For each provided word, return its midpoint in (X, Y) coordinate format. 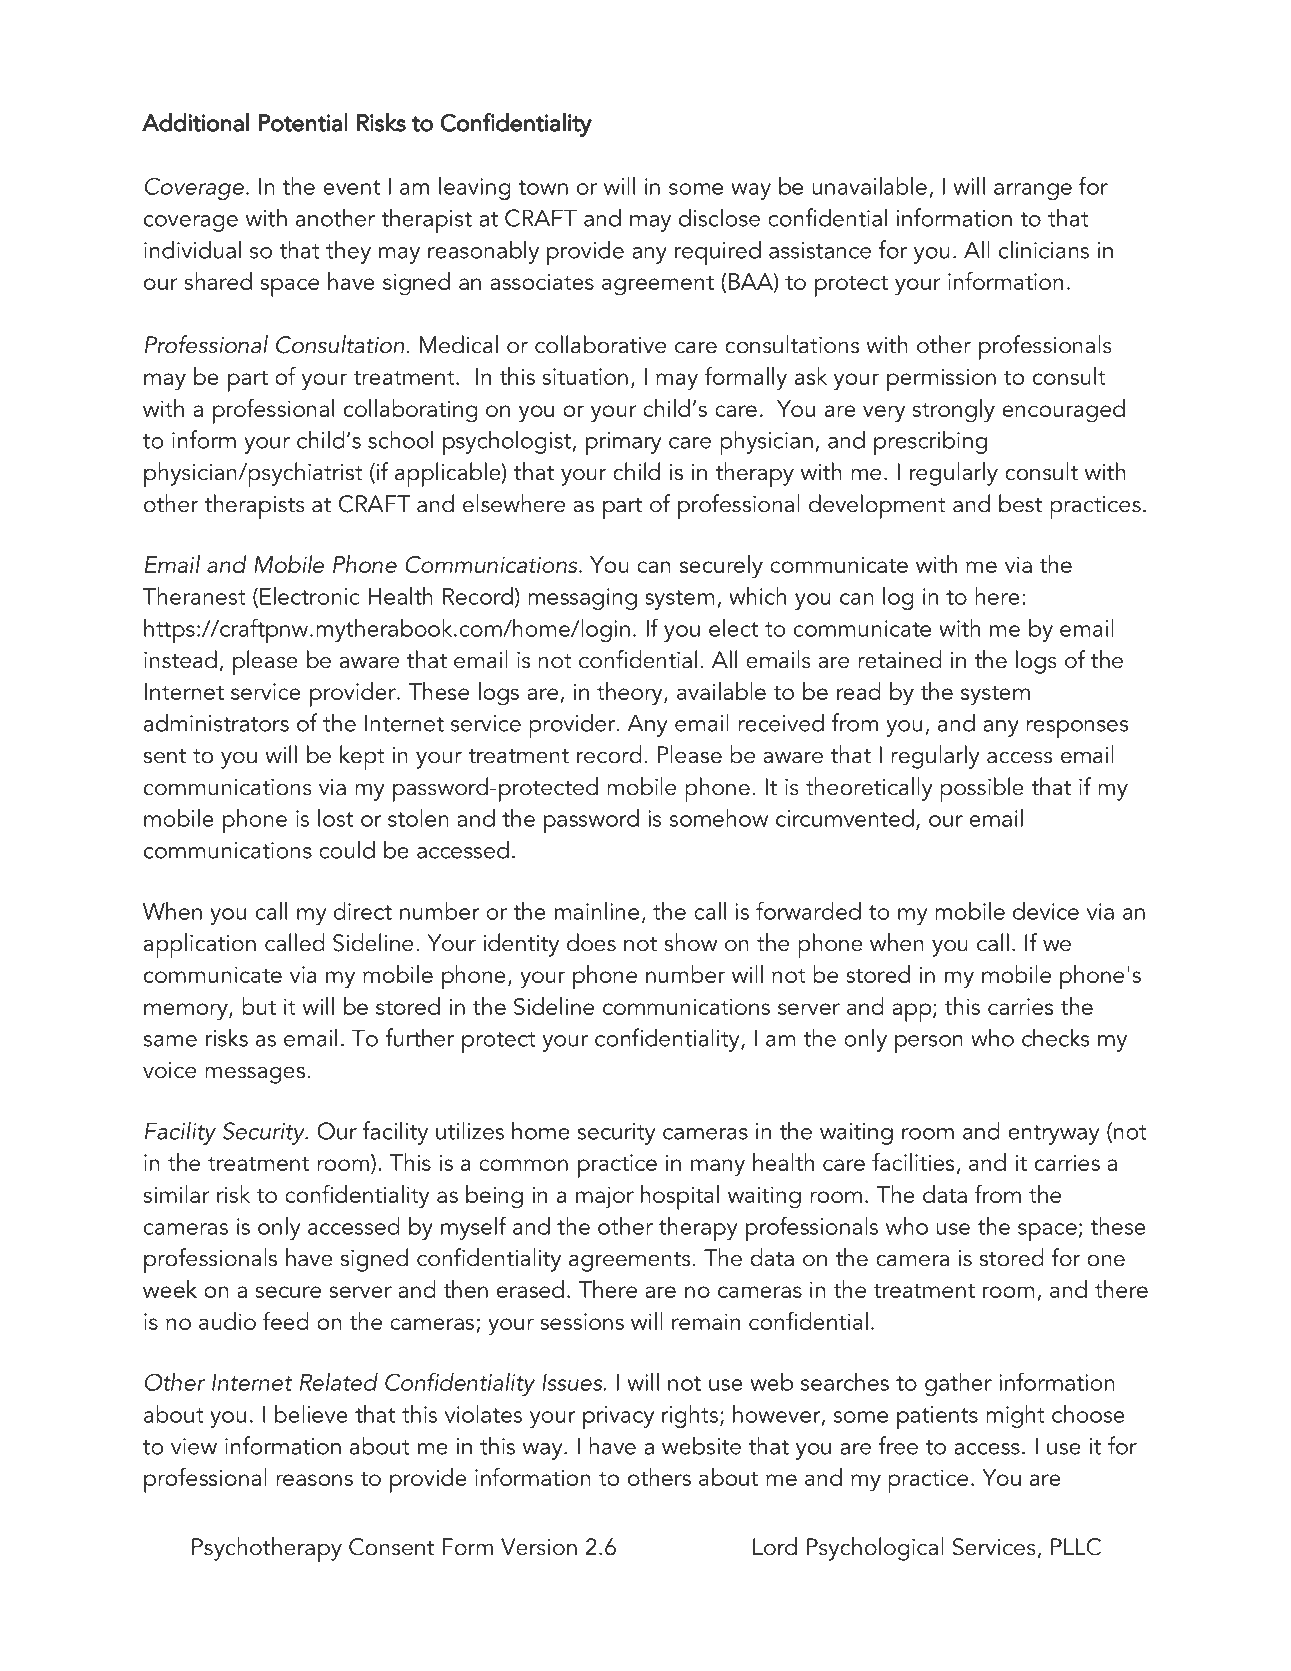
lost (335, 818)
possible (982, 789)
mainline (597, 911)
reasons (314, 1480)
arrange (1033, 191)
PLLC (1076, 1547)
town (543, 187)
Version (539, 1547)
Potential (303, 122)
